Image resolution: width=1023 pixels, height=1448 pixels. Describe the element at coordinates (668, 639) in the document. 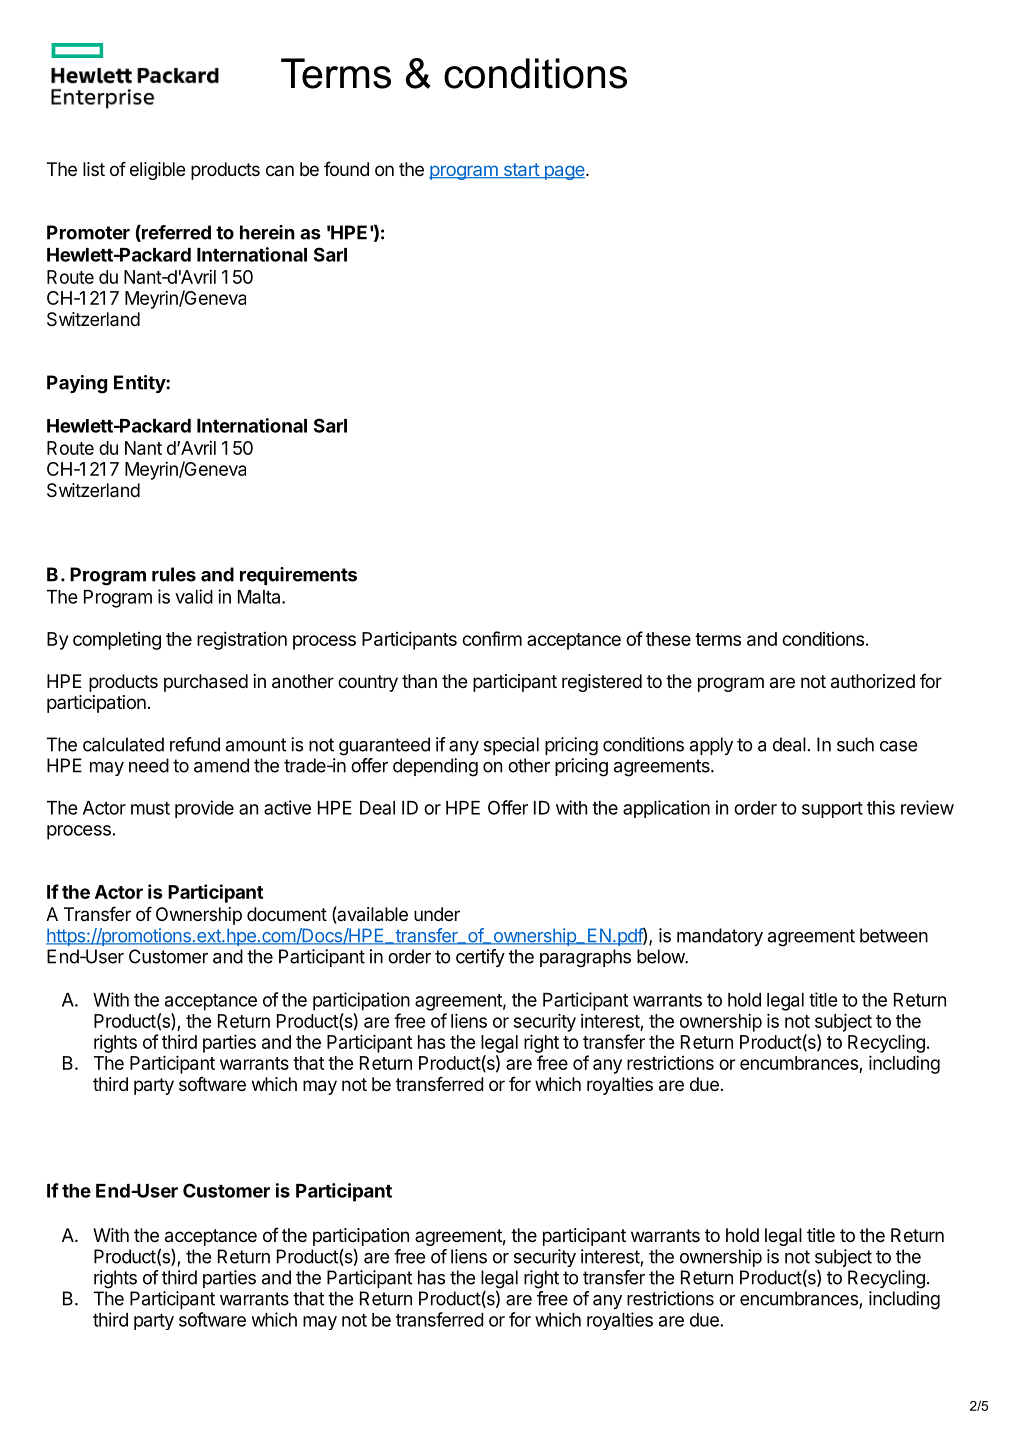

I see `these` at that location.
